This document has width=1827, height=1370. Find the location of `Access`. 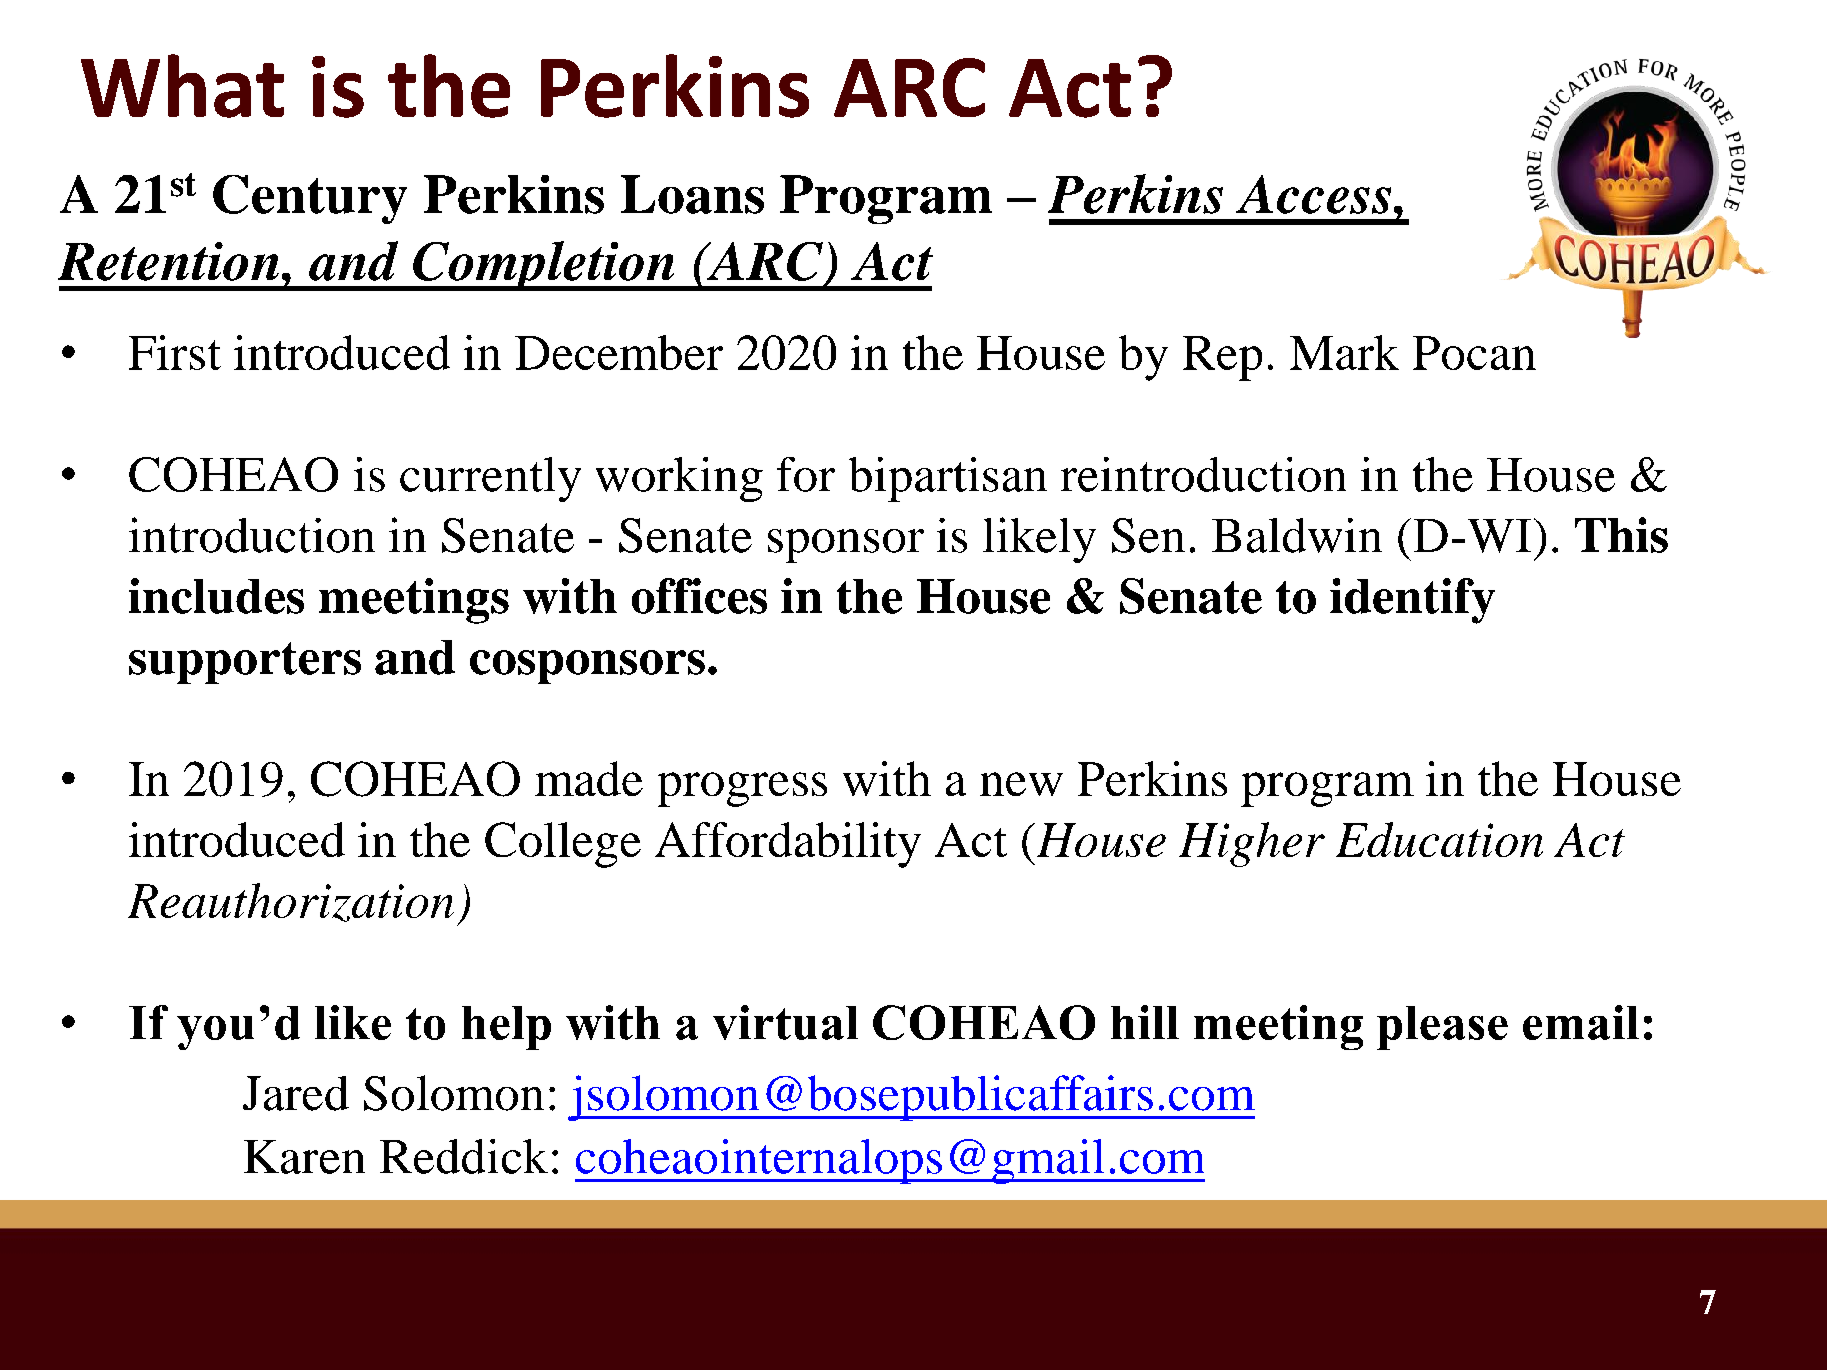

Access is located at coordinates (1313, 194).
